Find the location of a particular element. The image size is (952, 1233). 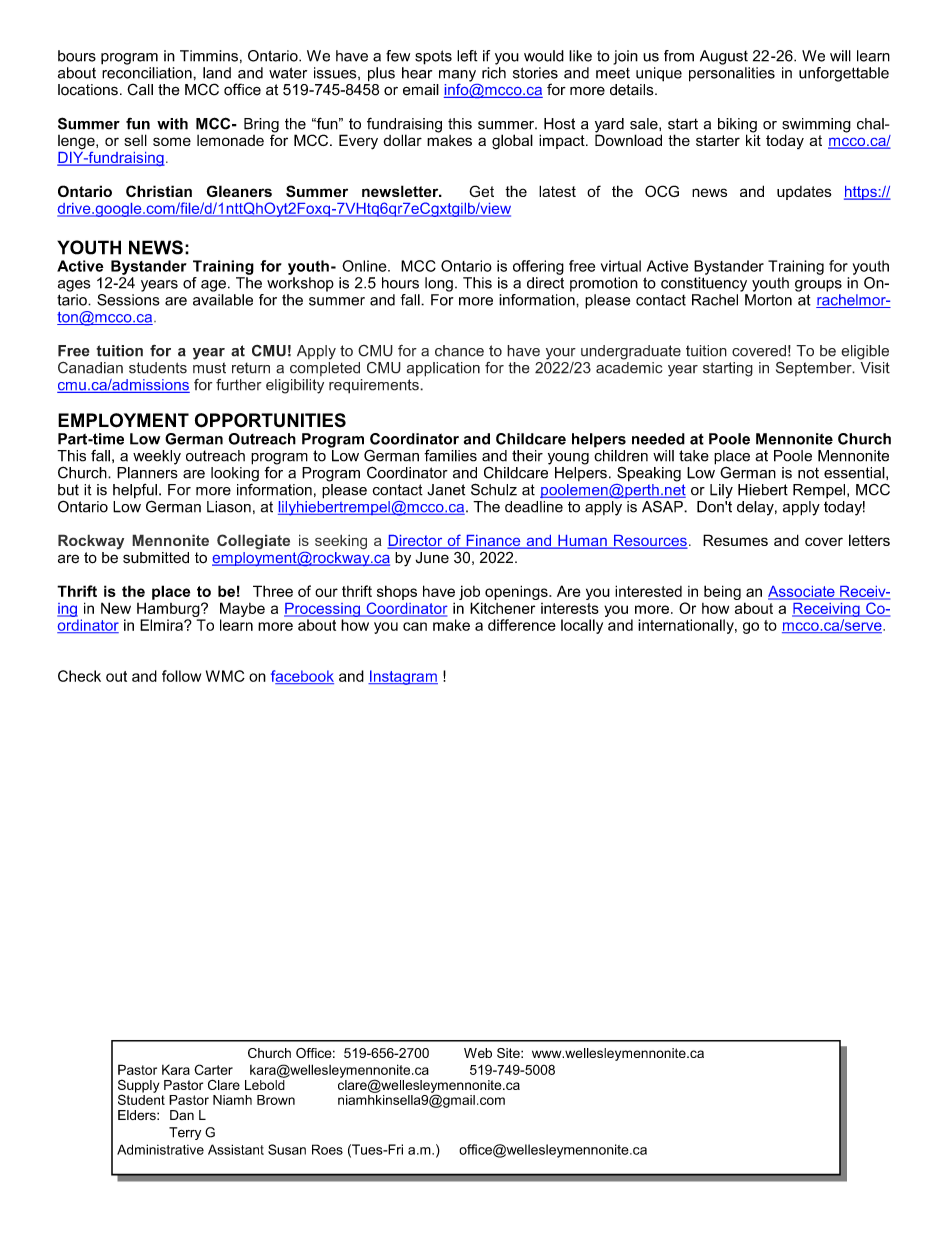

Susan is located at coordinates (287, 1149).
